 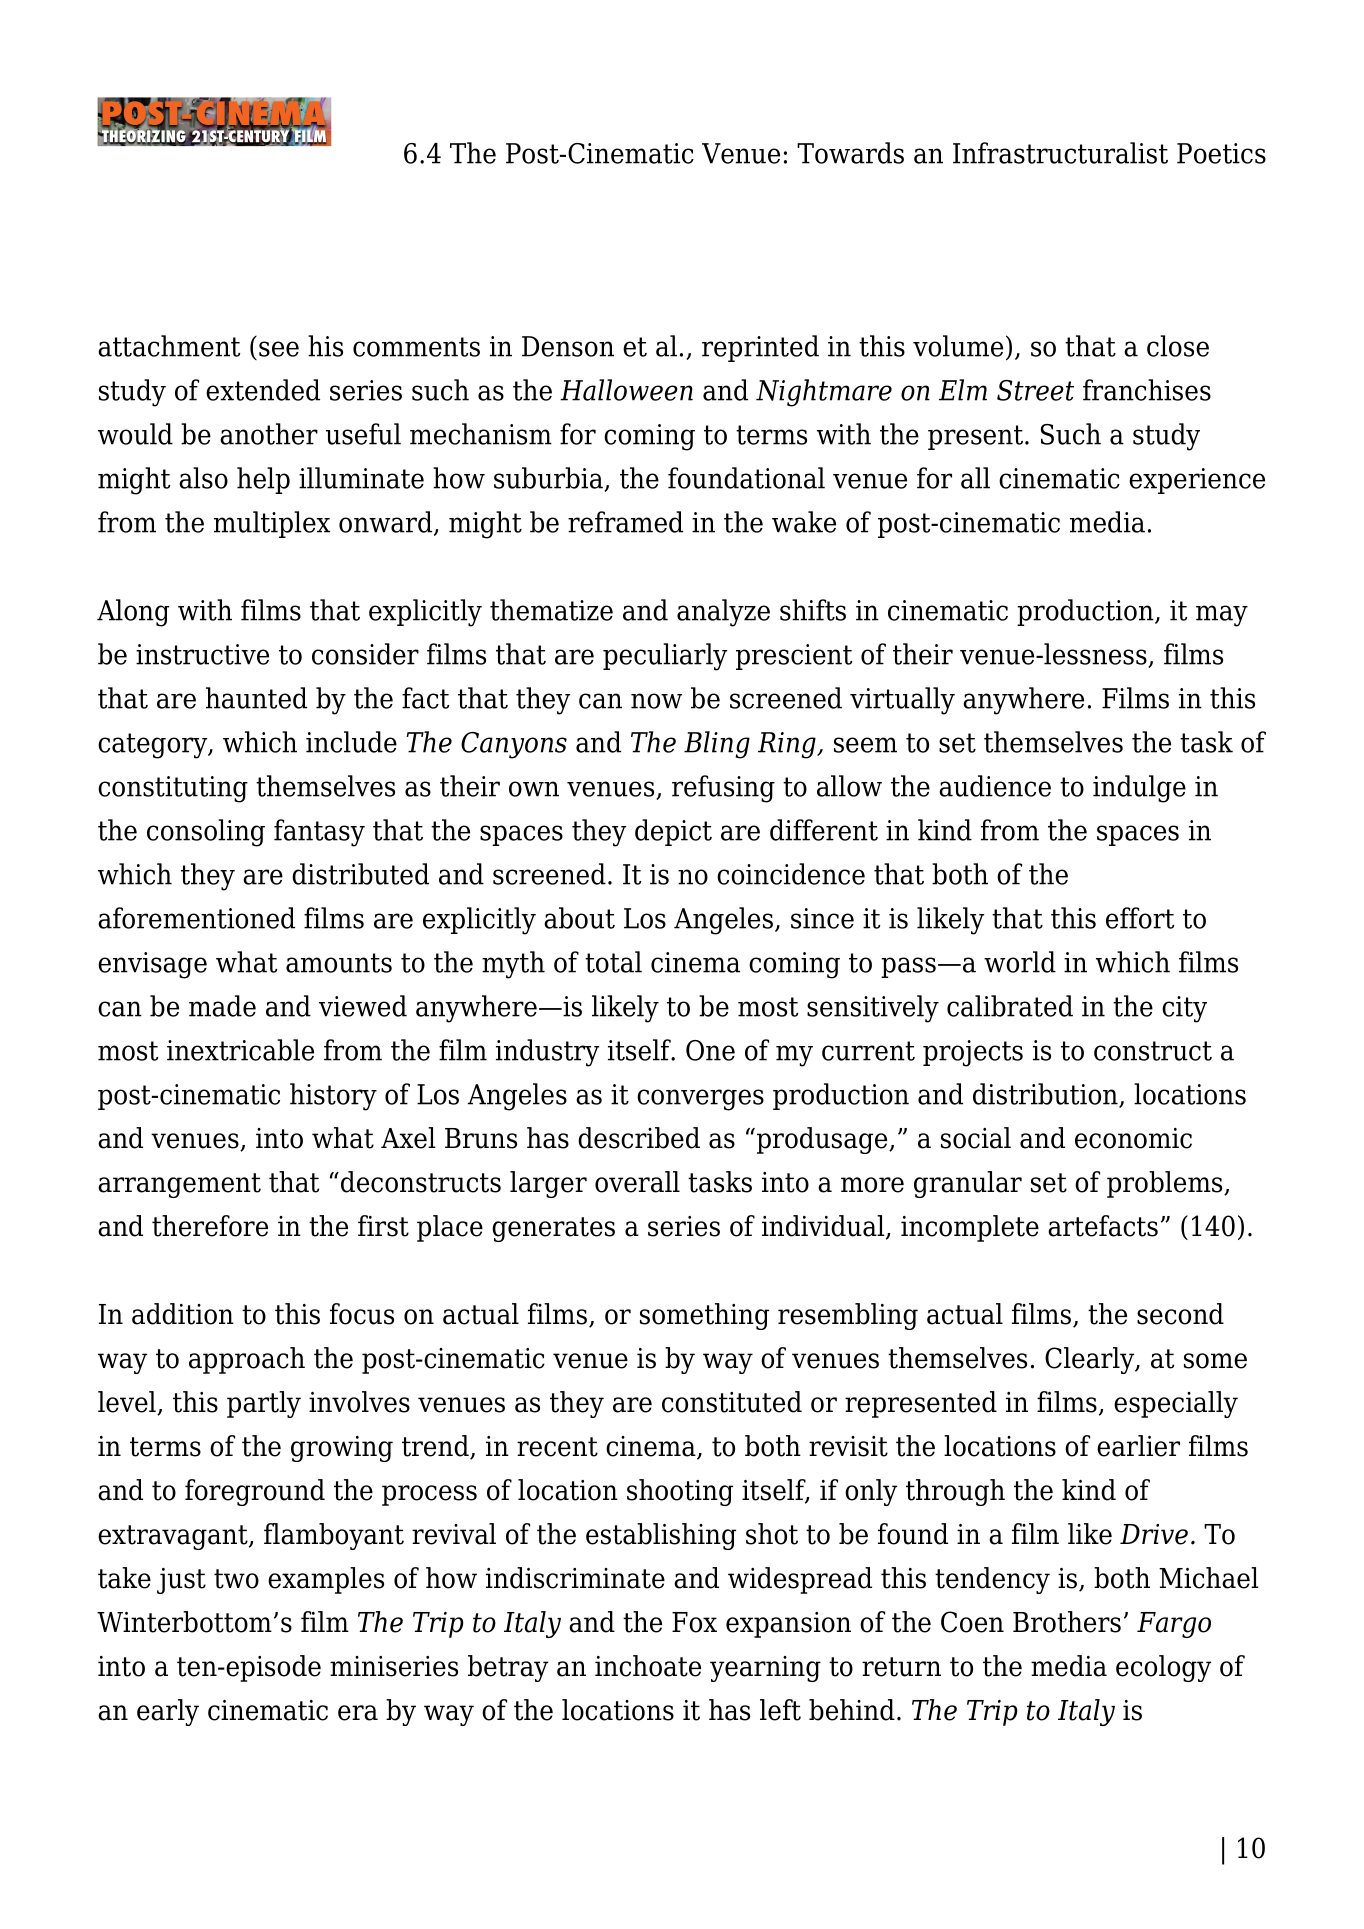 I want to click on Poetics, so click(x=1221, y=153).
